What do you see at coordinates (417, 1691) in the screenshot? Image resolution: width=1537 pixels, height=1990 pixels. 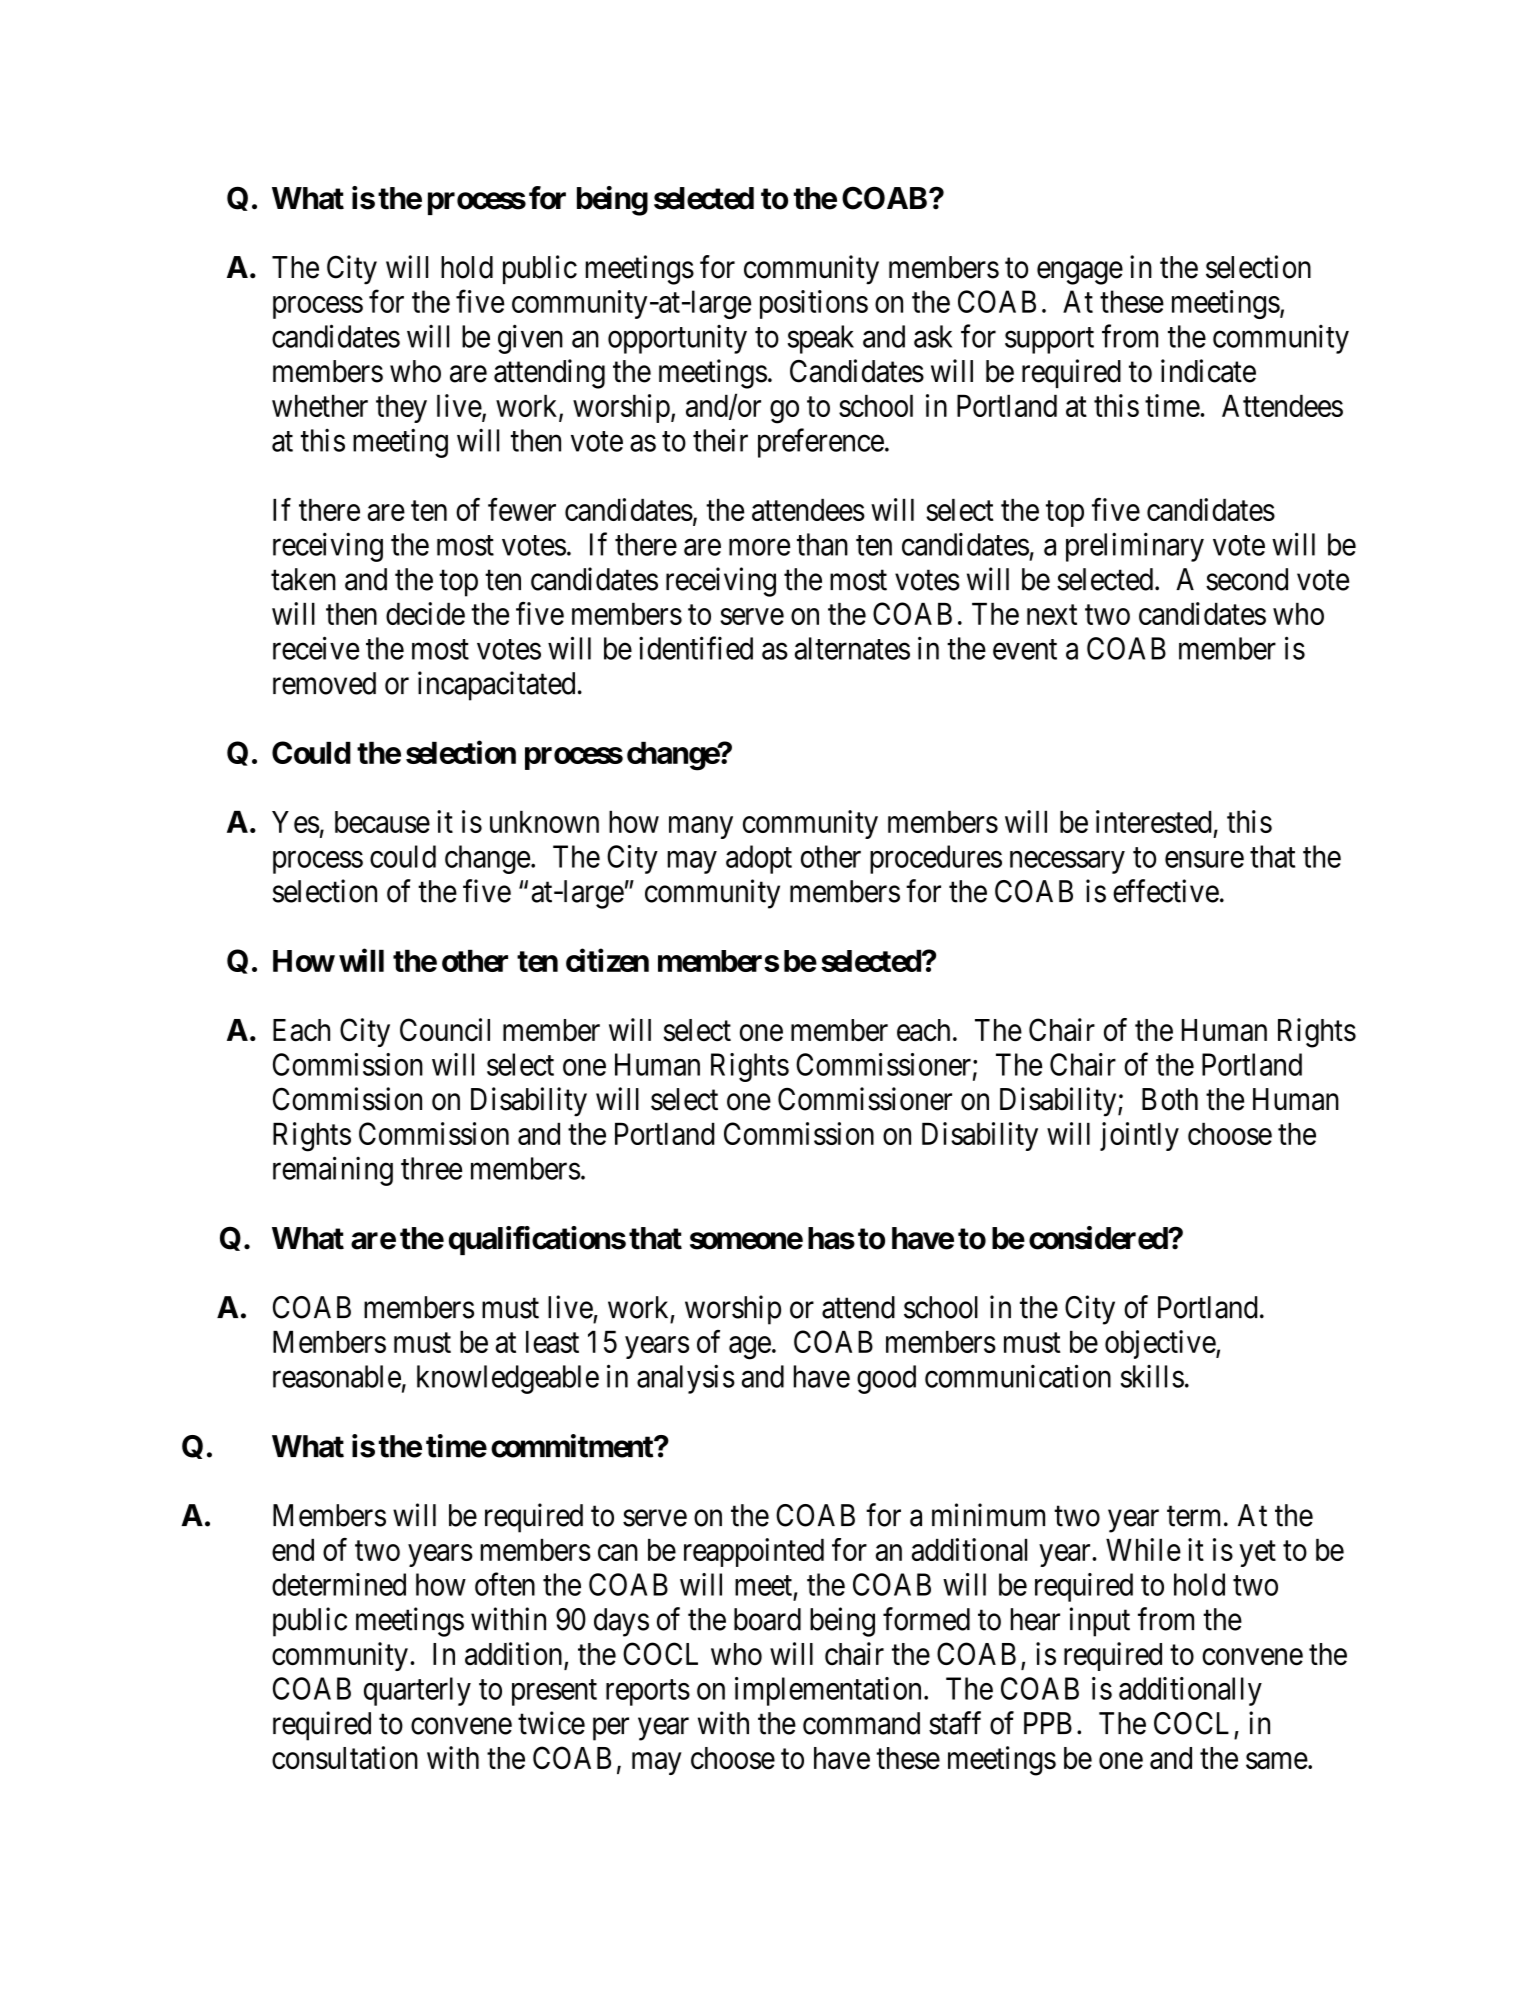 I see `quarterly` at bounding box center [417, 1691].
